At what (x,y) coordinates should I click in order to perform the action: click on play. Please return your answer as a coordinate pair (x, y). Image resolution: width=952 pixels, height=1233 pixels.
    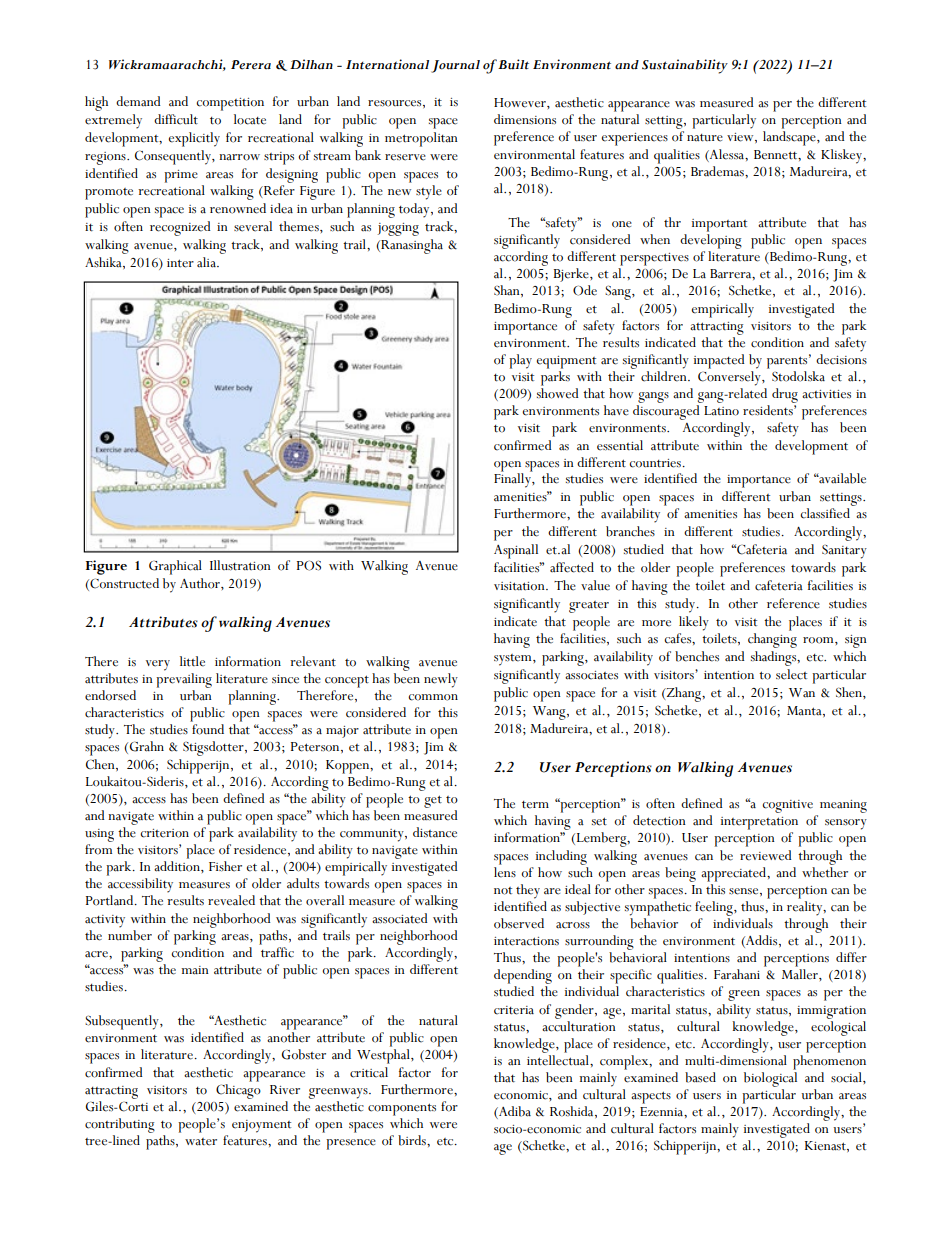
    Looking at the image, I should click on (520, 361).
